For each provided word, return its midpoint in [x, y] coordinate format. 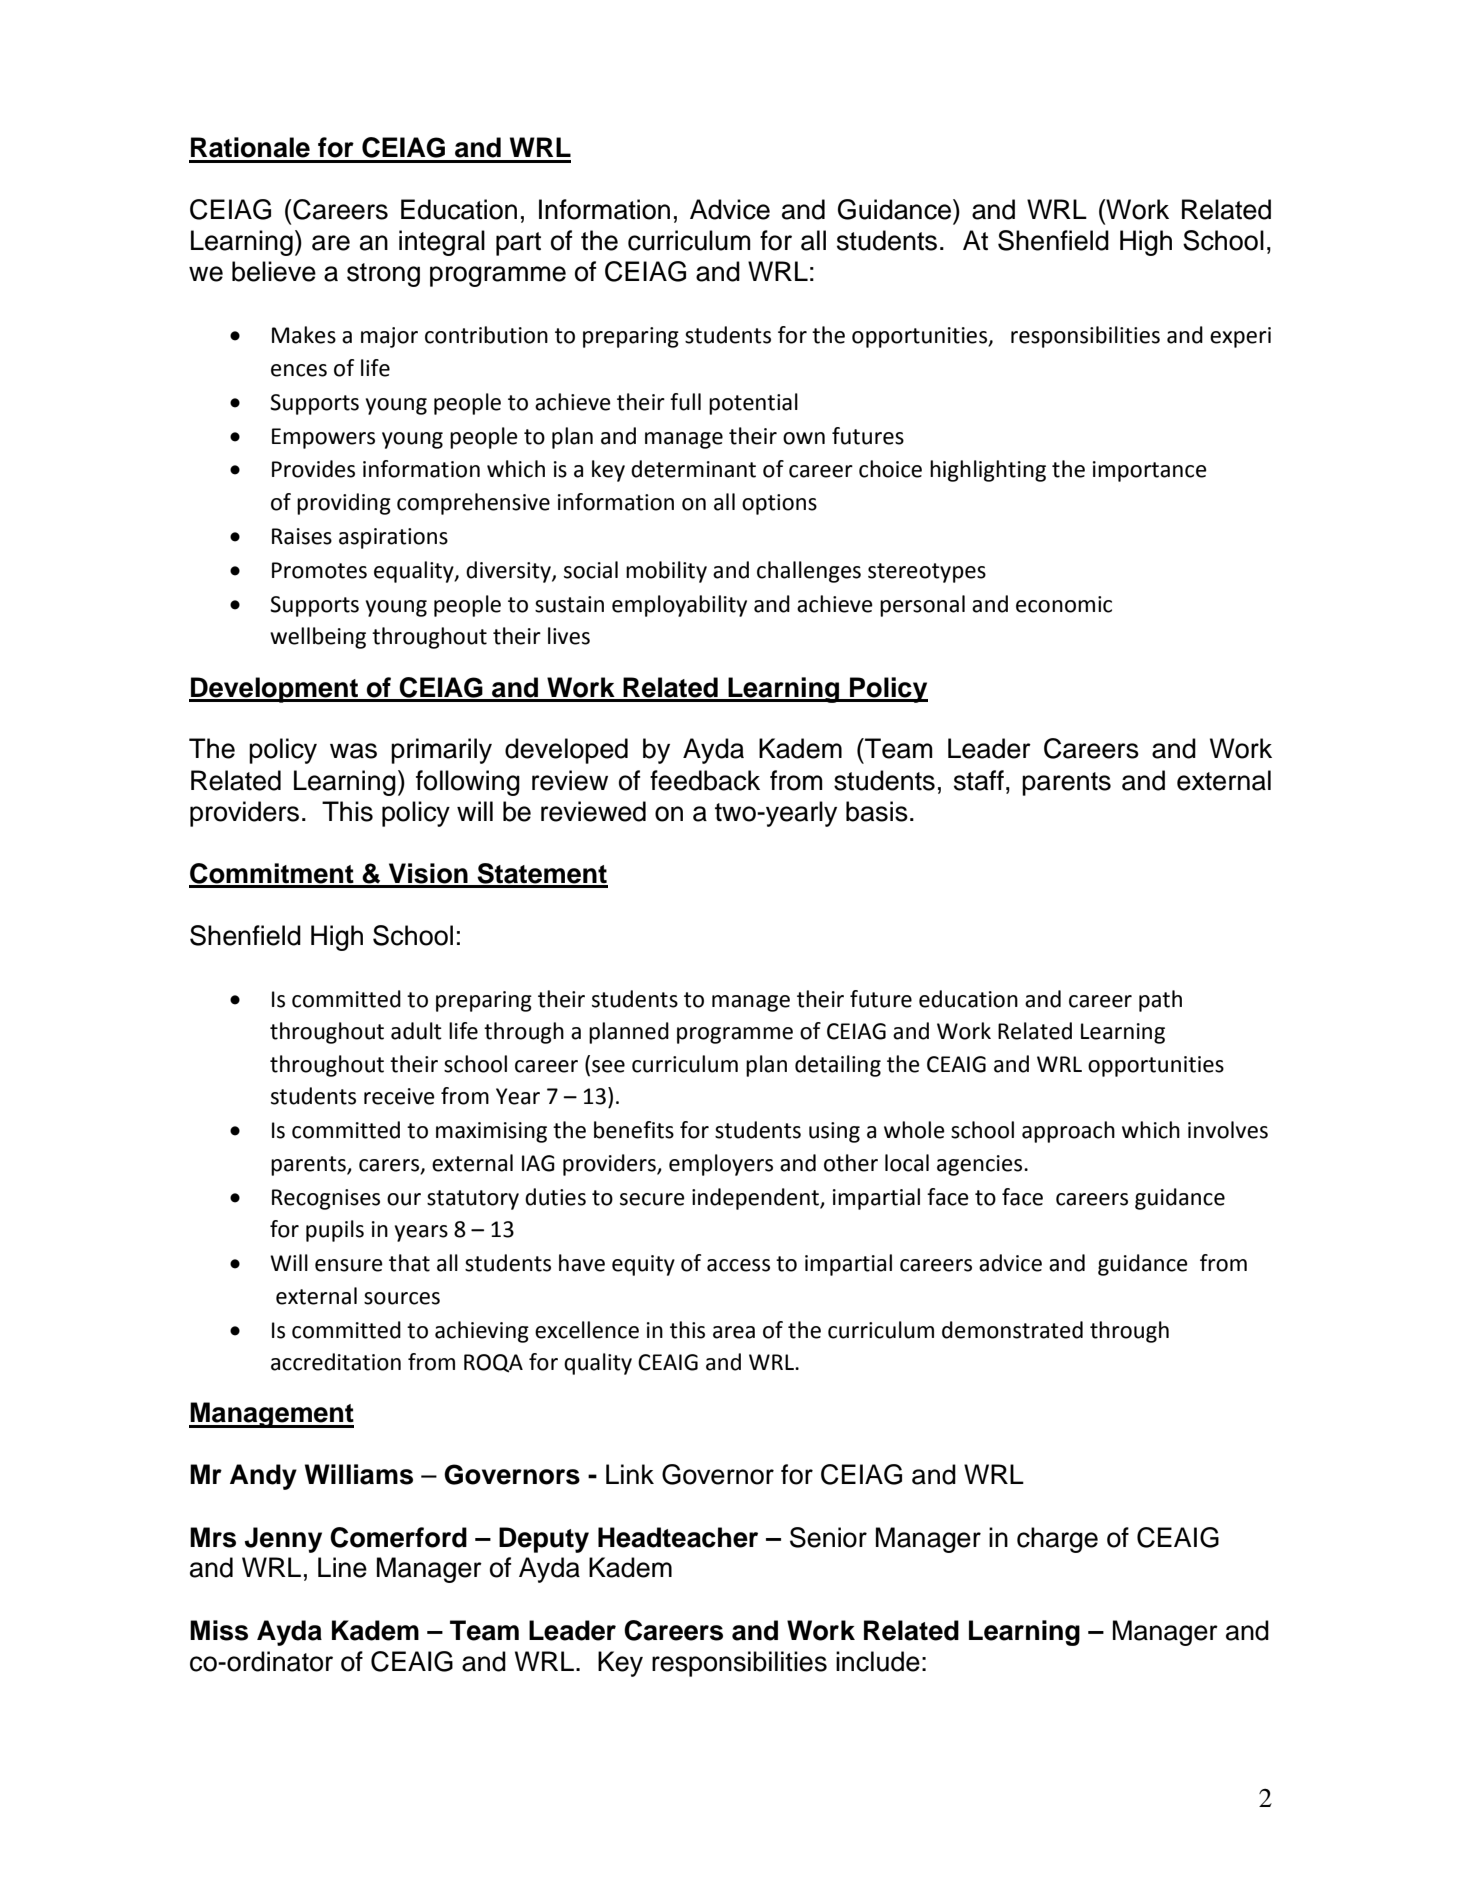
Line [342, 1567]
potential [753, 404]
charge [1057, 1540]
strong [383, 275]
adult [416, 1031]
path [1160, 1001]
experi [1240, 337]
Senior [828, 1537]
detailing [838, 1066]
